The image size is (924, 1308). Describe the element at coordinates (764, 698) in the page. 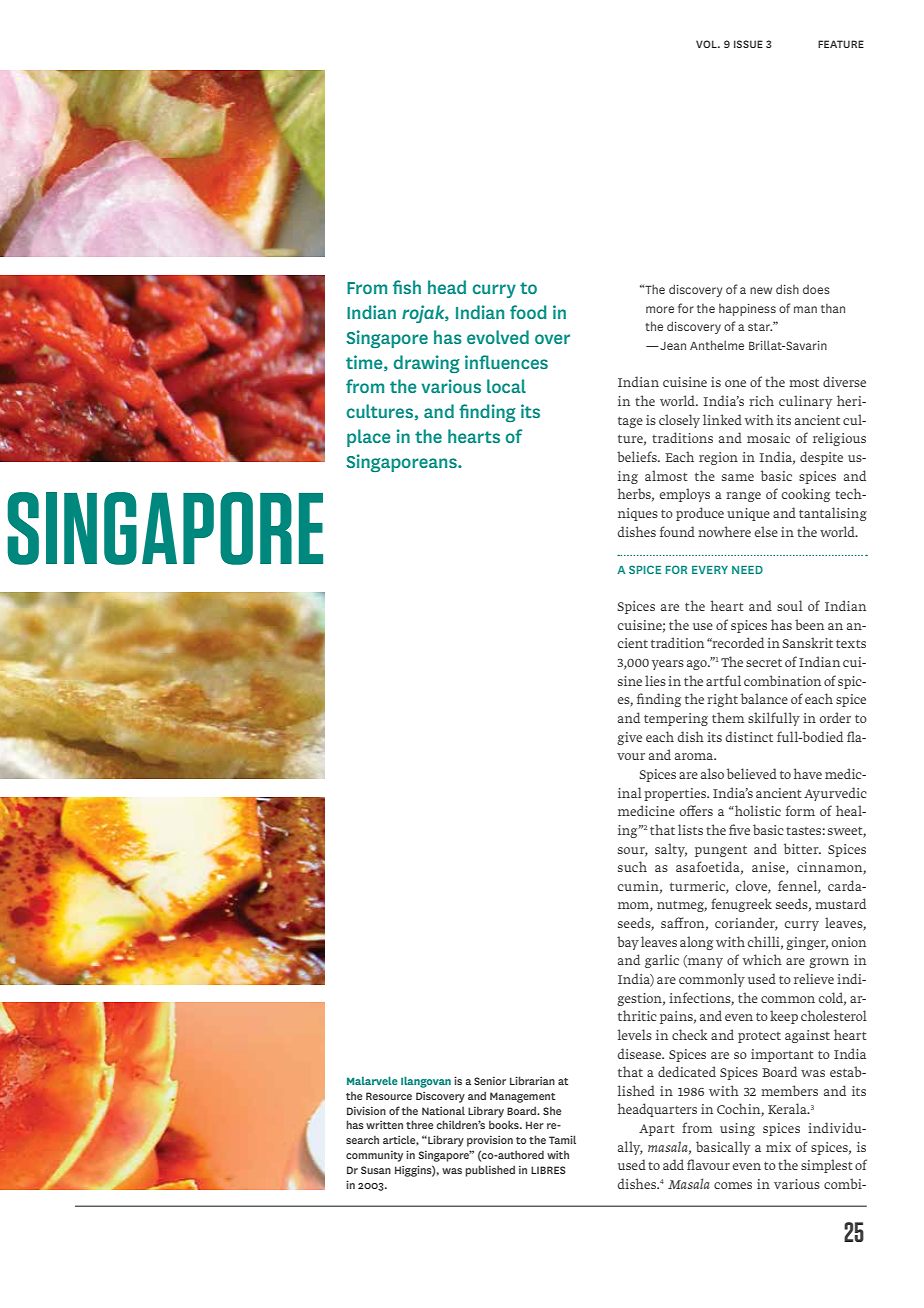

I see `balance` at that location.
